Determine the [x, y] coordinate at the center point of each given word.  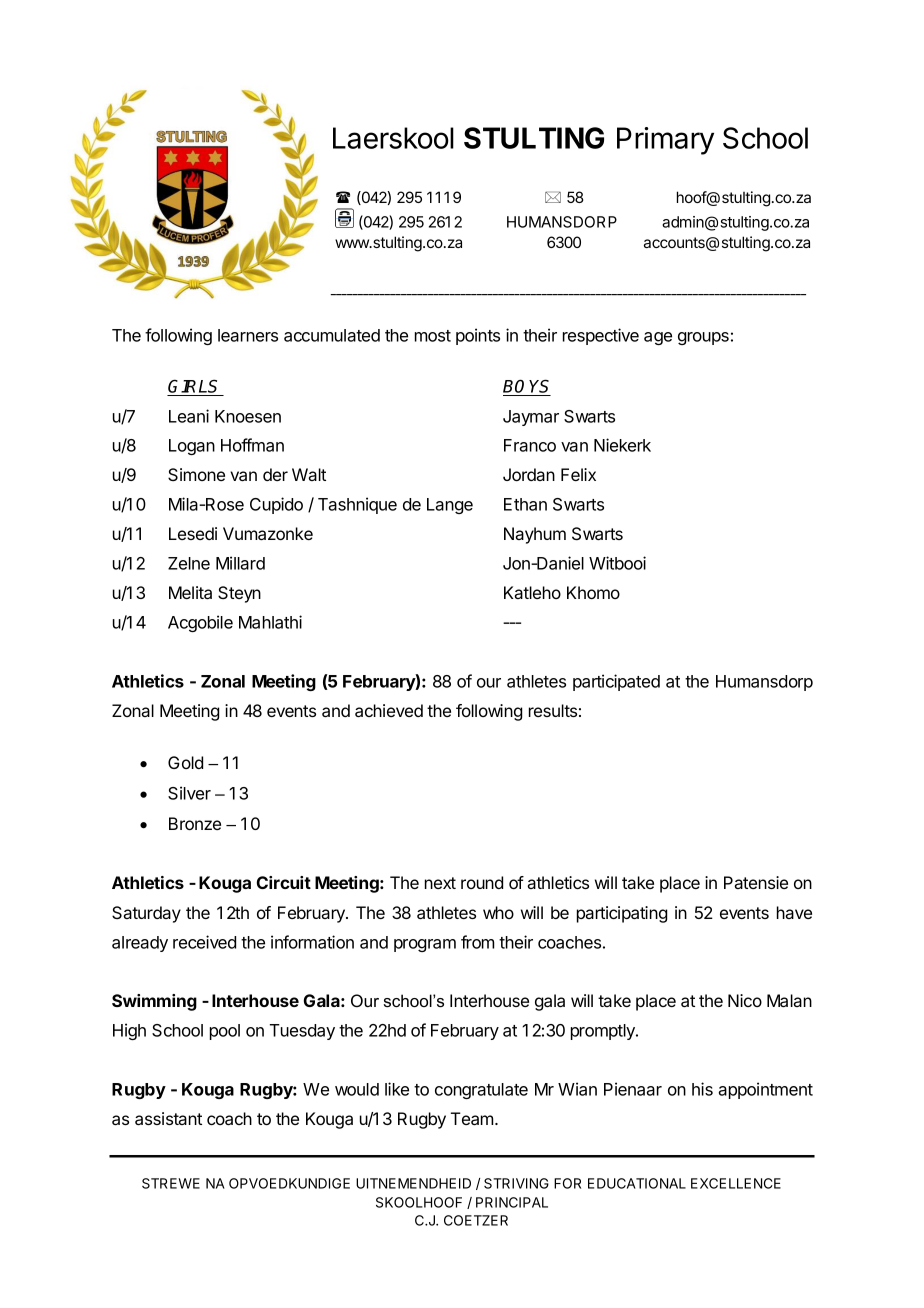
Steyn [239, 594]
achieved [389, 710]
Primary [665, 141]
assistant [168, 1118]
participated [616, 682]
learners [248, 335]
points [478, 336]
